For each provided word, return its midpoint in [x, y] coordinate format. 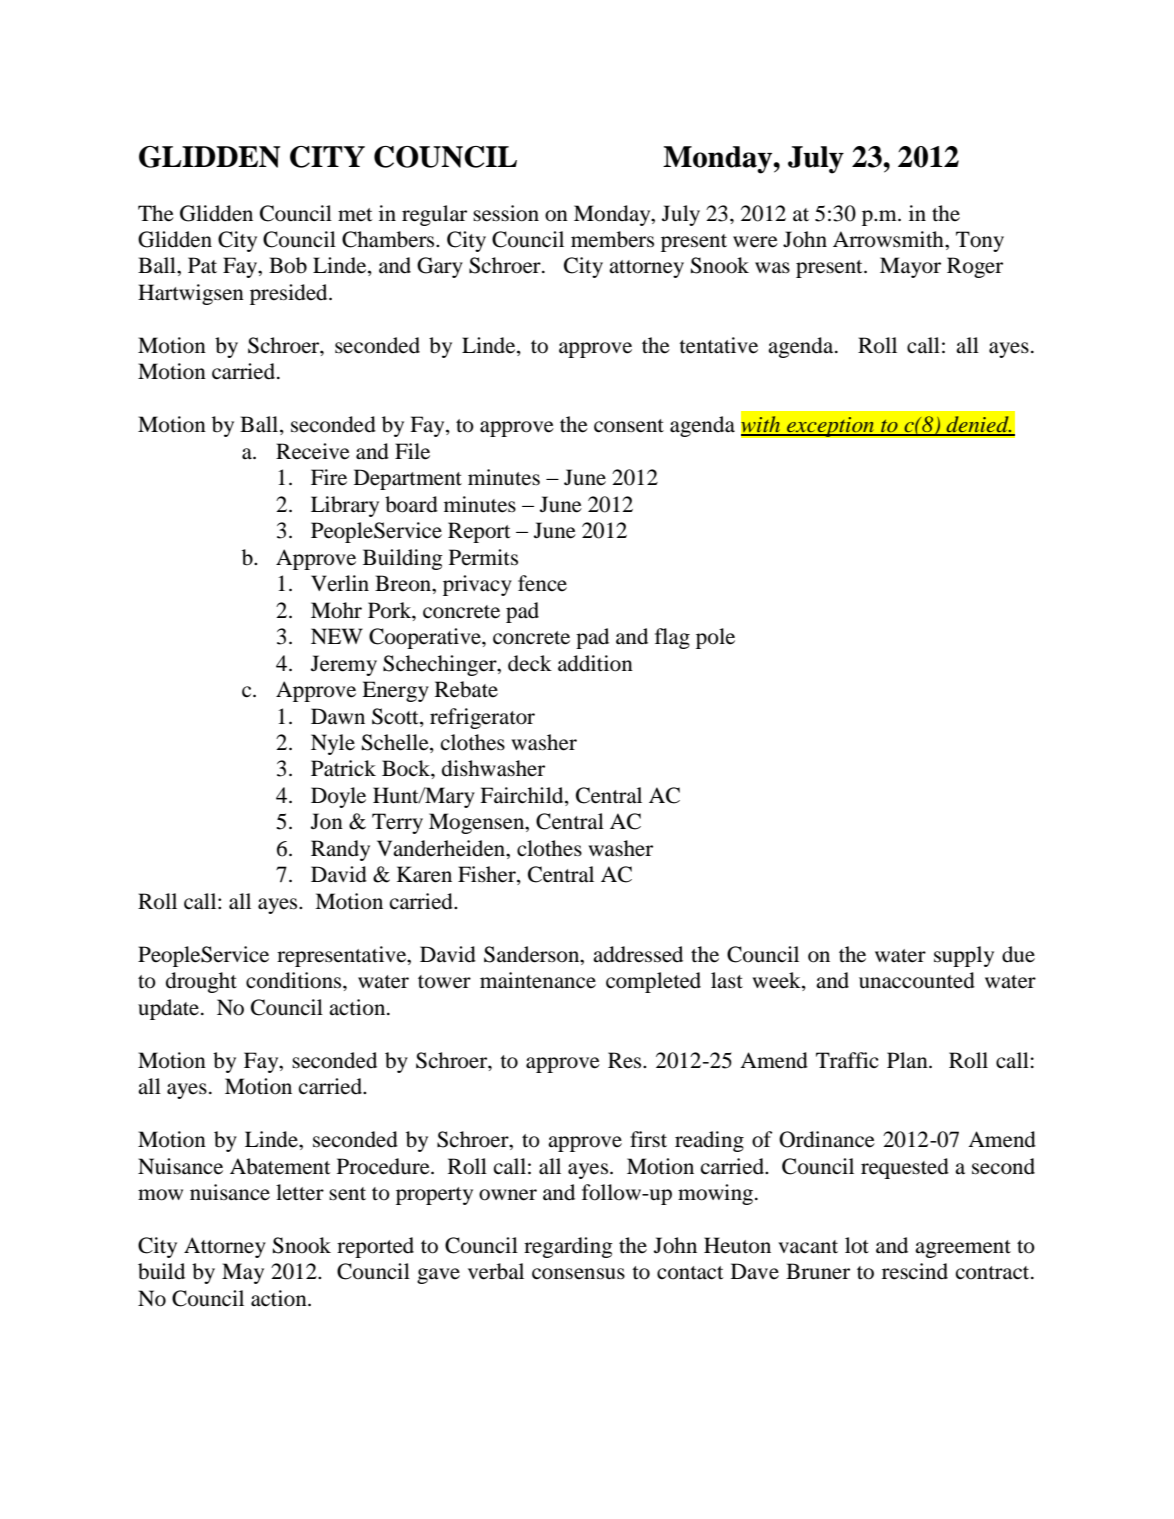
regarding [568, 1247]
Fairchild [523, 796]
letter [300, 1192]
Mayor [910, 267]
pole [715, 638]
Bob [288, 265]
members [612, 239]
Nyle [333, 744]
